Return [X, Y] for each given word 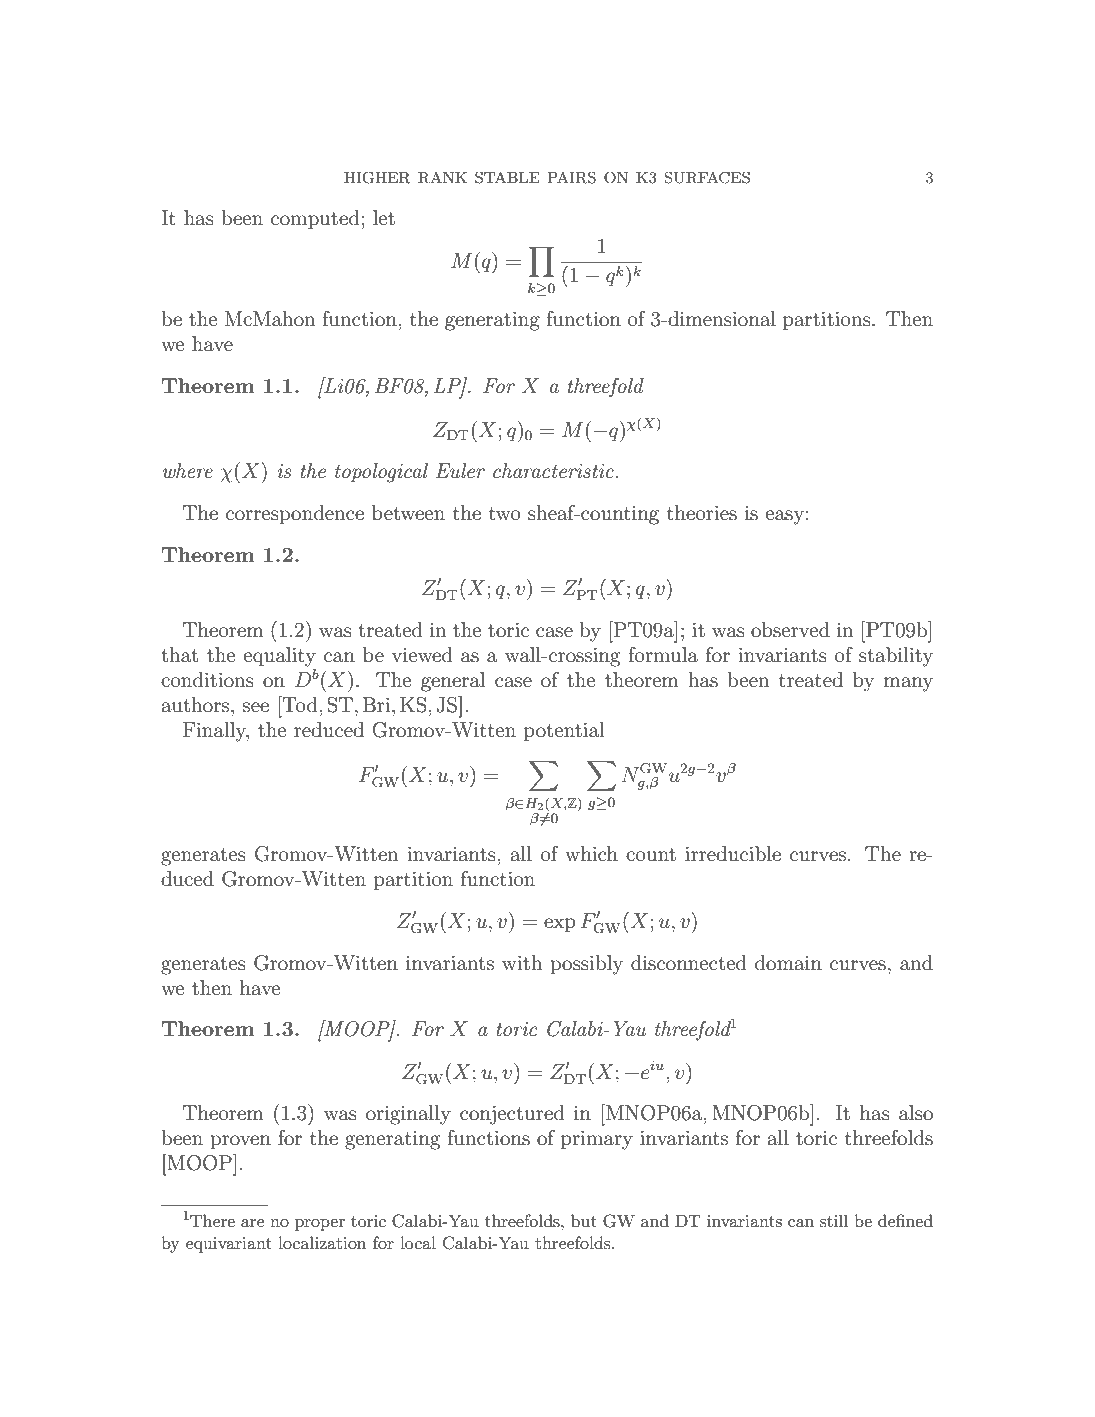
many [908, 684]
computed [315, 219]
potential [564, 731]
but [584, 1220]
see [256, 707]
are [252, 1223]
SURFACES [707, 177]
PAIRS [571, 177]
